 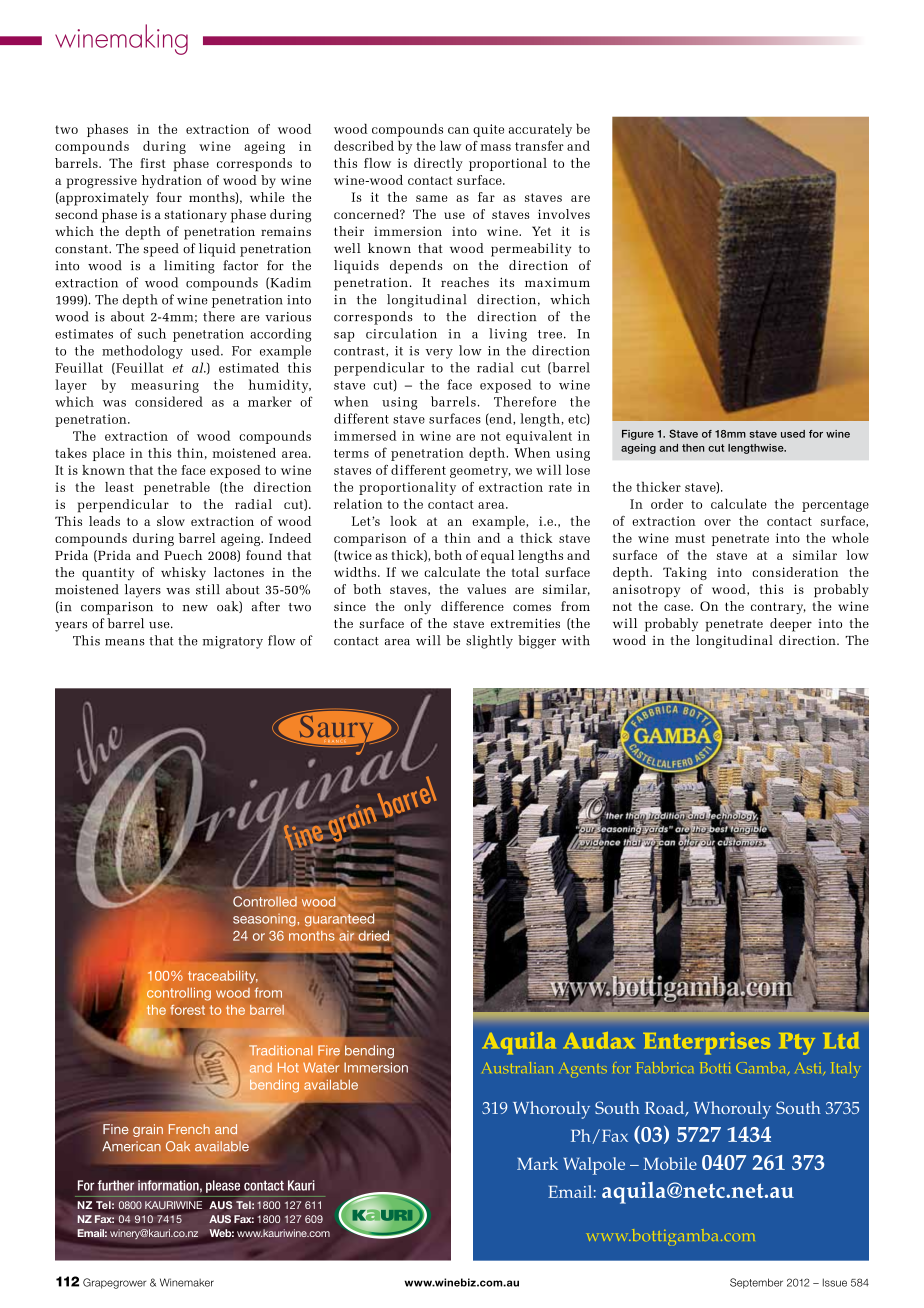 I want to click on slightly, so click(x=489, y=642).
